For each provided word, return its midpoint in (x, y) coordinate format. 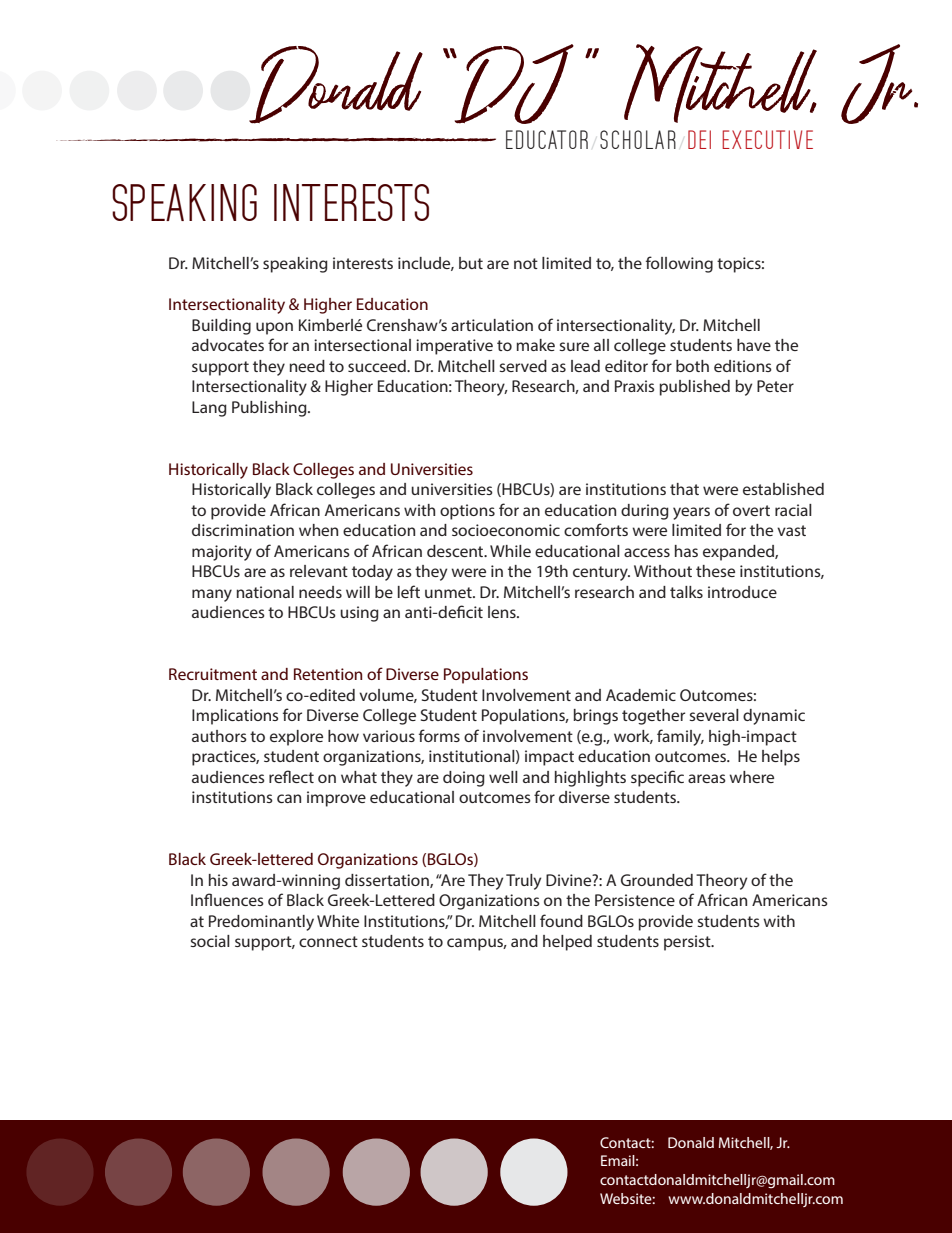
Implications (235, 717)
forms (439, 735)
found (561, 920)
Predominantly (261, 923)
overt (751, 510)
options (467, 512)
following (679, 264)
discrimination (243, 530)
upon (274, 328)
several (714, 715)
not (526, 263)
